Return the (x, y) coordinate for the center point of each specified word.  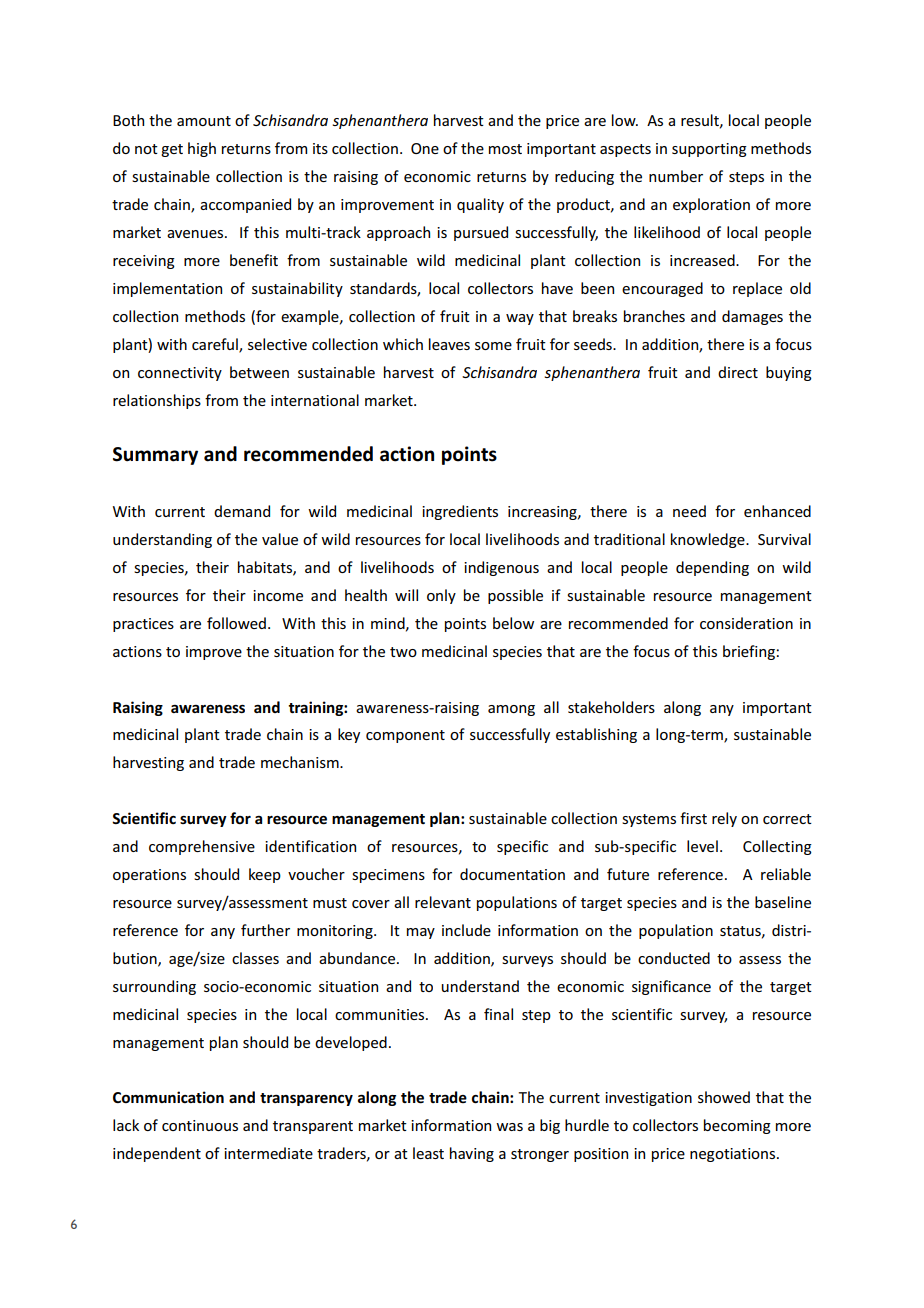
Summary (155, 456)
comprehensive (202, 847)
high (202, 149)
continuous (200, 1125)
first (693, 818)
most (505, 149)
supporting (709, 150)
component (405, 736)
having (472, 1154)
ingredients (460, 512)
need (689, 511)
